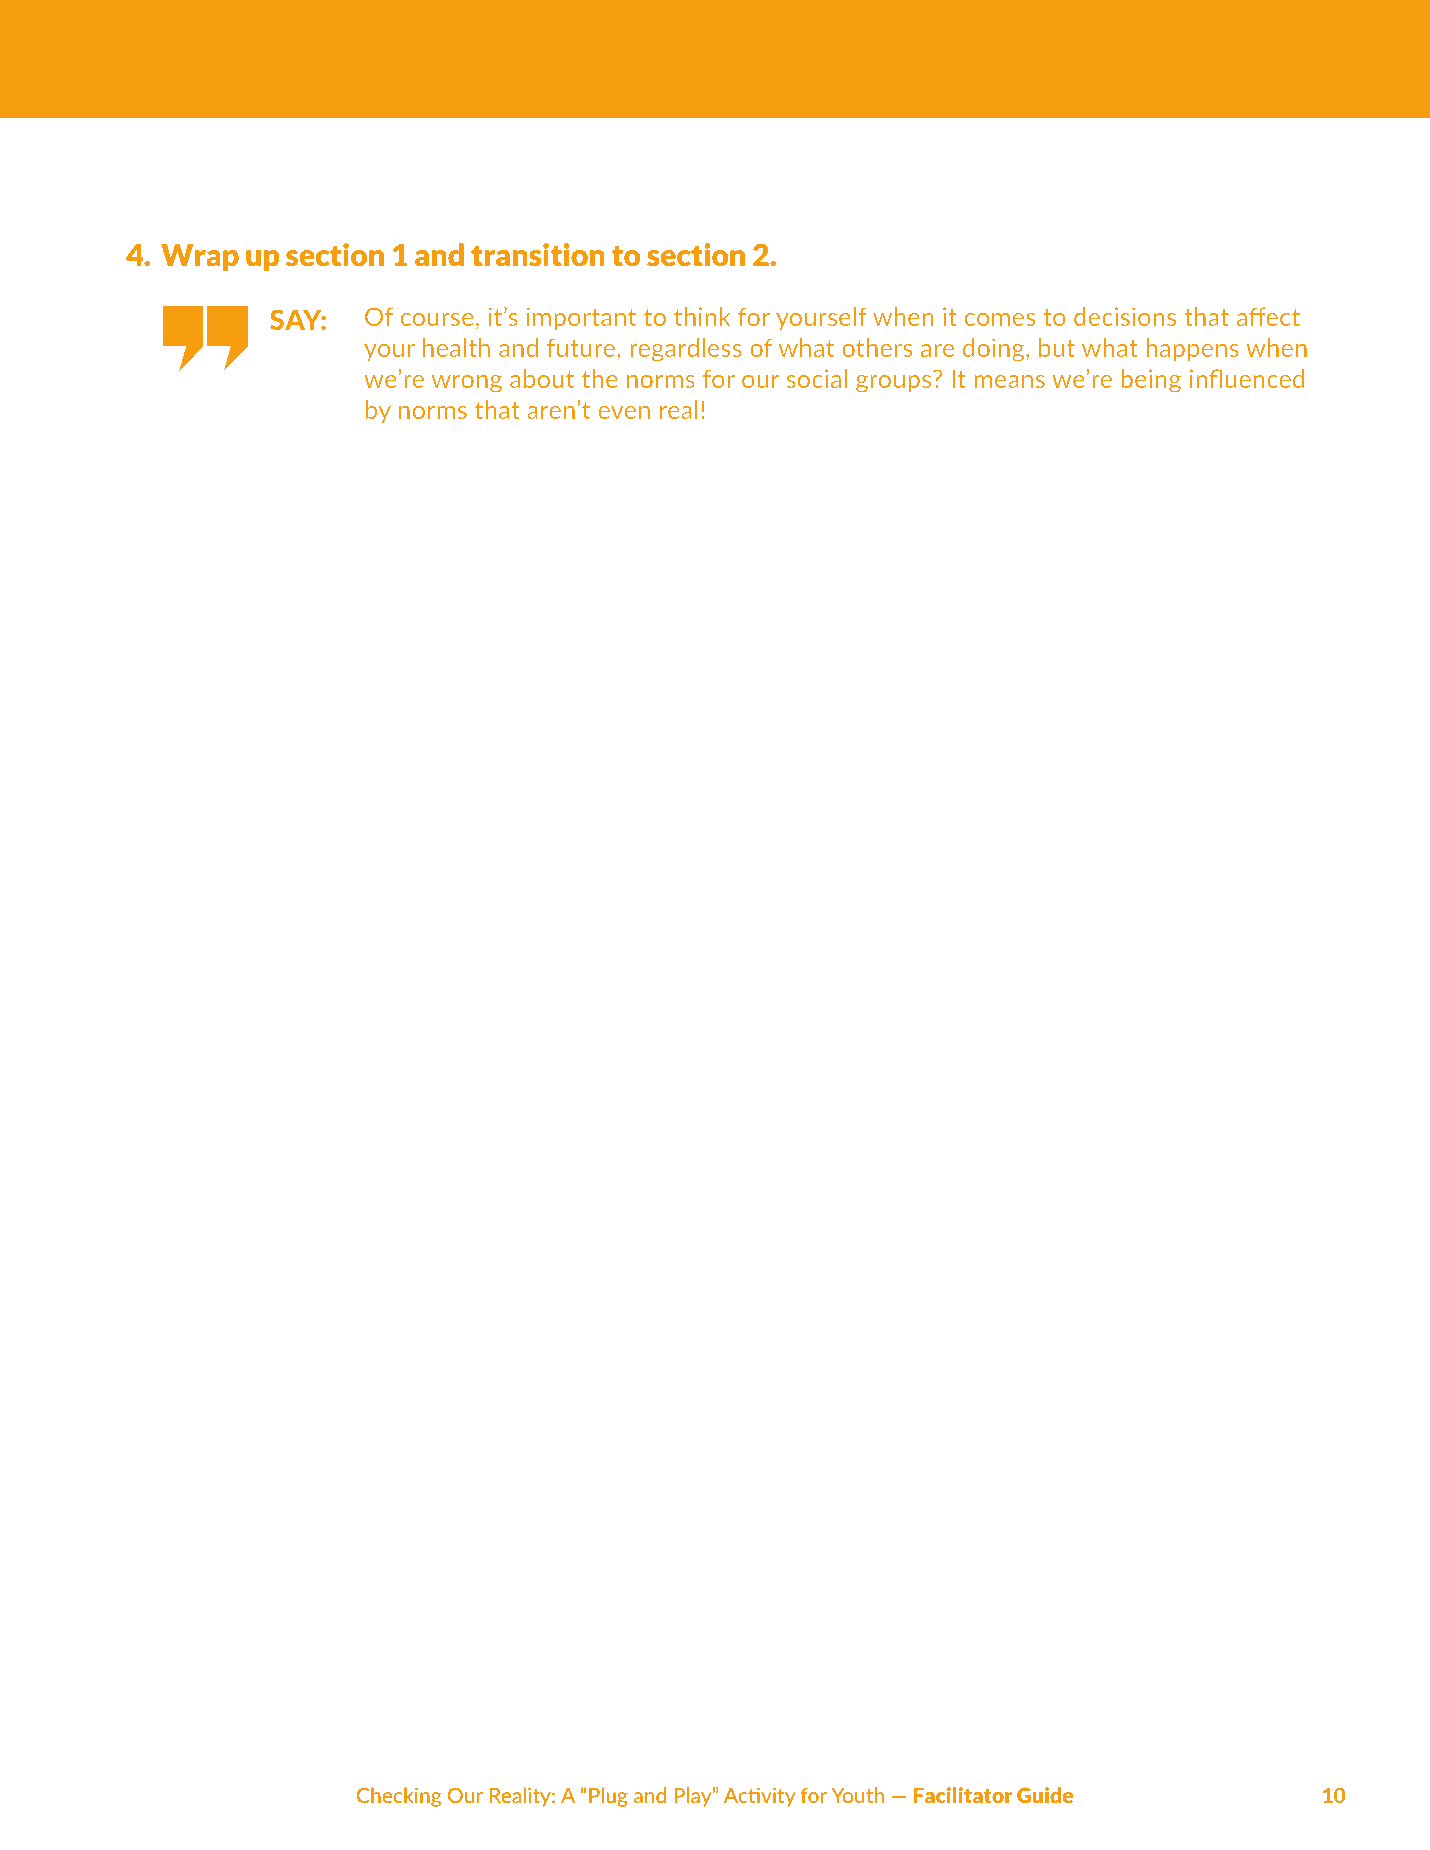 This screenshot has height=1850, width=1430. What do you see at coordinates (399, 1797) in the screenshot?
I see `Checking` at bounding box center [399, 1797].
